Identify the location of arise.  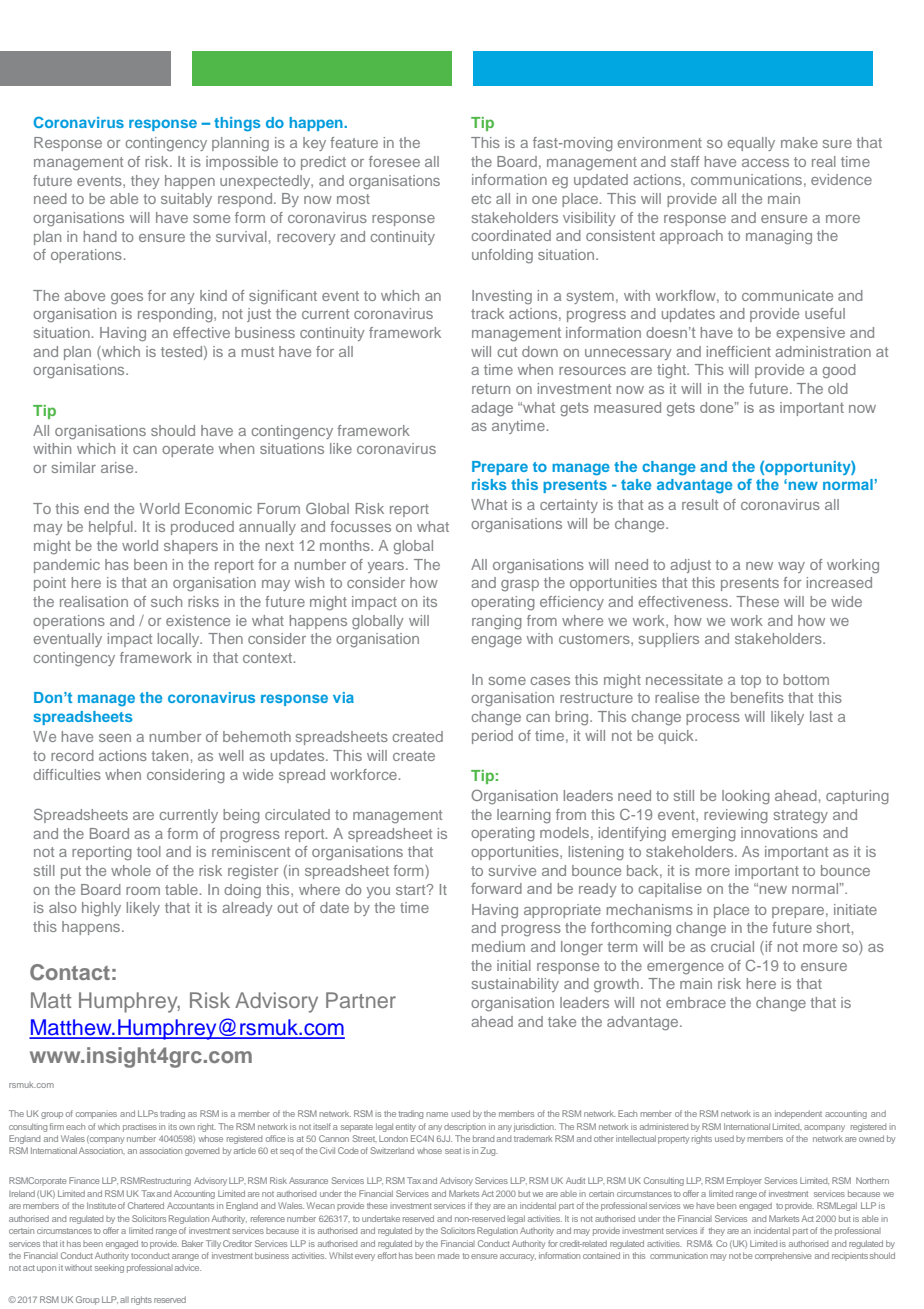
(118, 467).
